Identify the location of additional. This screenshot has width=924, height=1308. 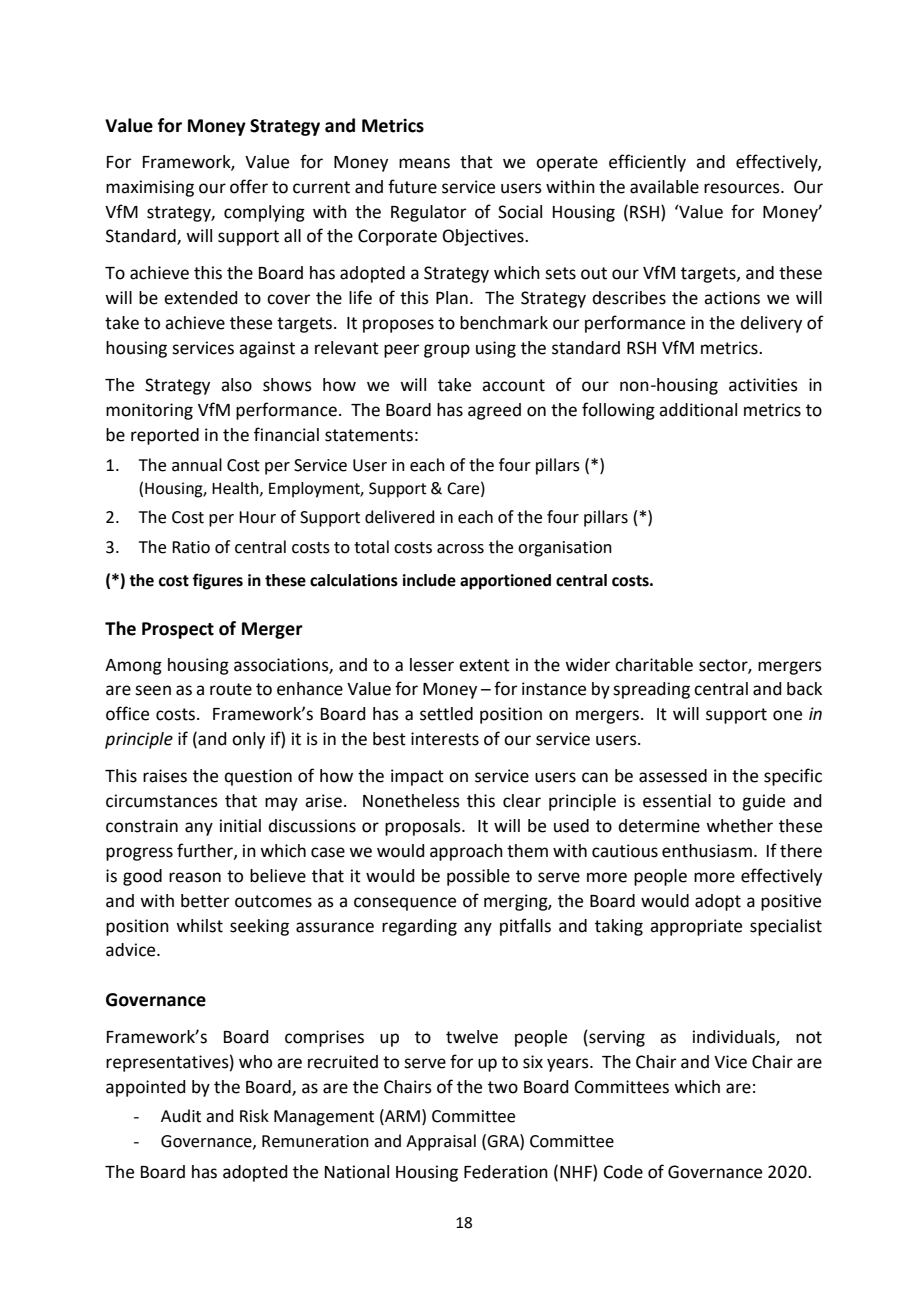
(698, 410).
